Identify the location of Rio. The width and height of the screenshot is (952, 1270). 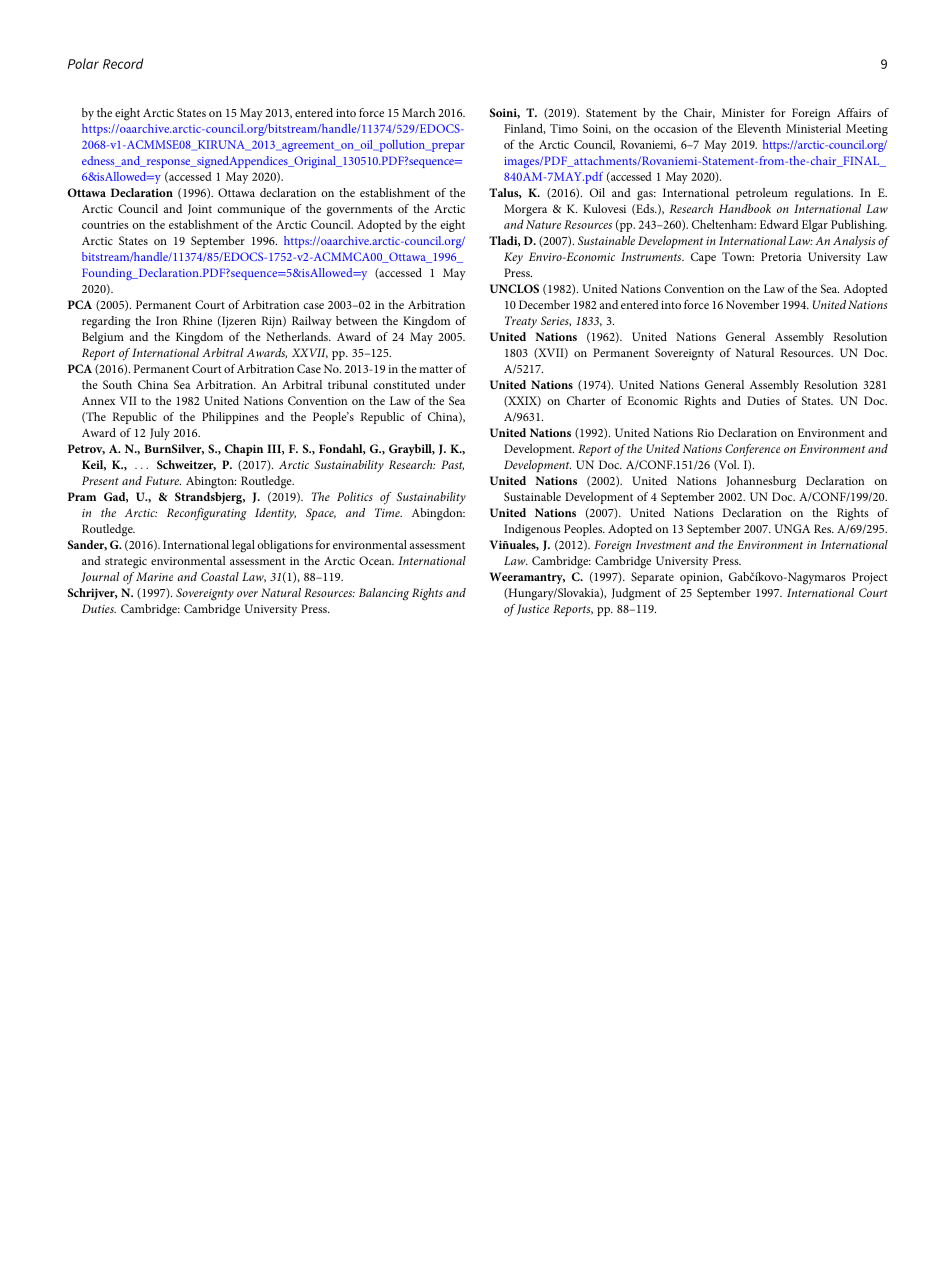
(705, 432).
